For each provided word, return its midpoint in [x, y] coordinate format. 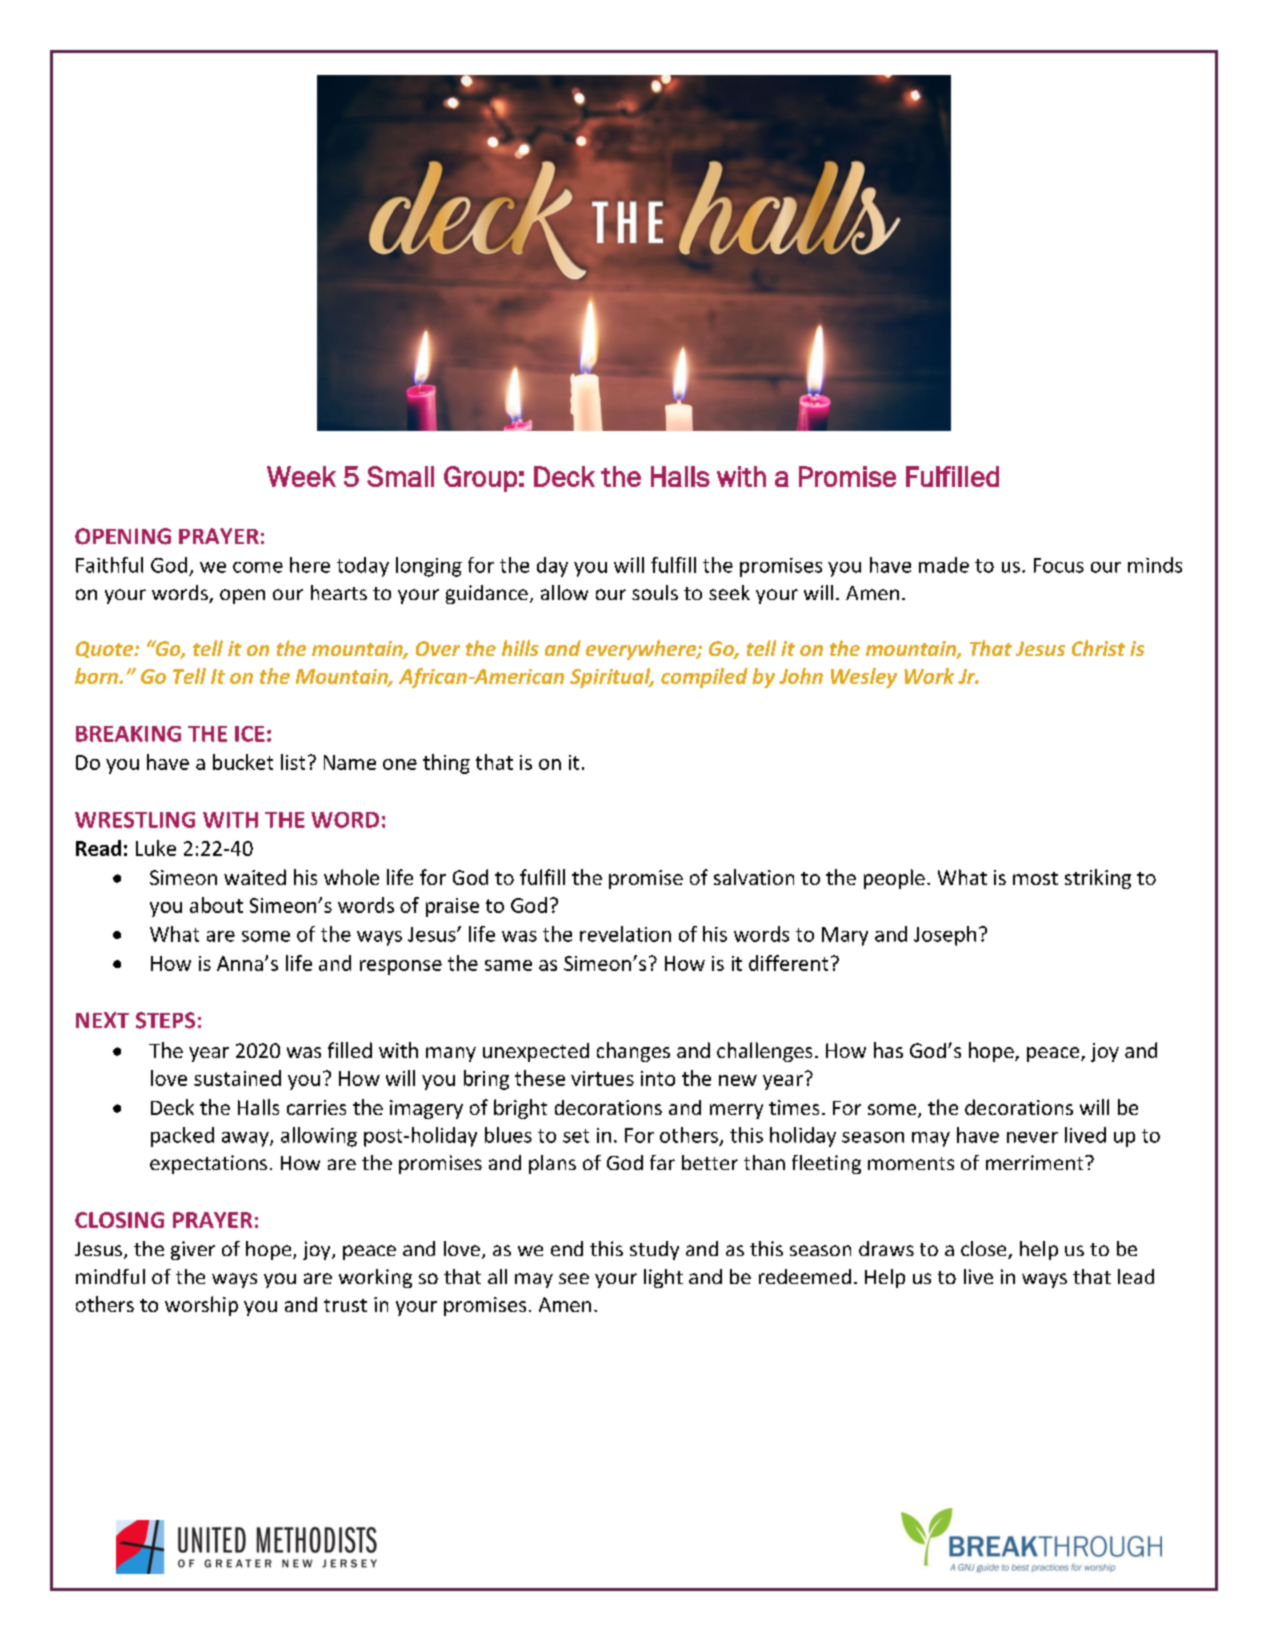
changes [633, 1052]
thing [446, 764]
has [888, 1050]
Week [301, 476]
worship [201, 1306]
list [293, 762]
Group [480, 479]
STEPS [165, 1020]
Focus [1059, 565]
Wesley [864, 678]
